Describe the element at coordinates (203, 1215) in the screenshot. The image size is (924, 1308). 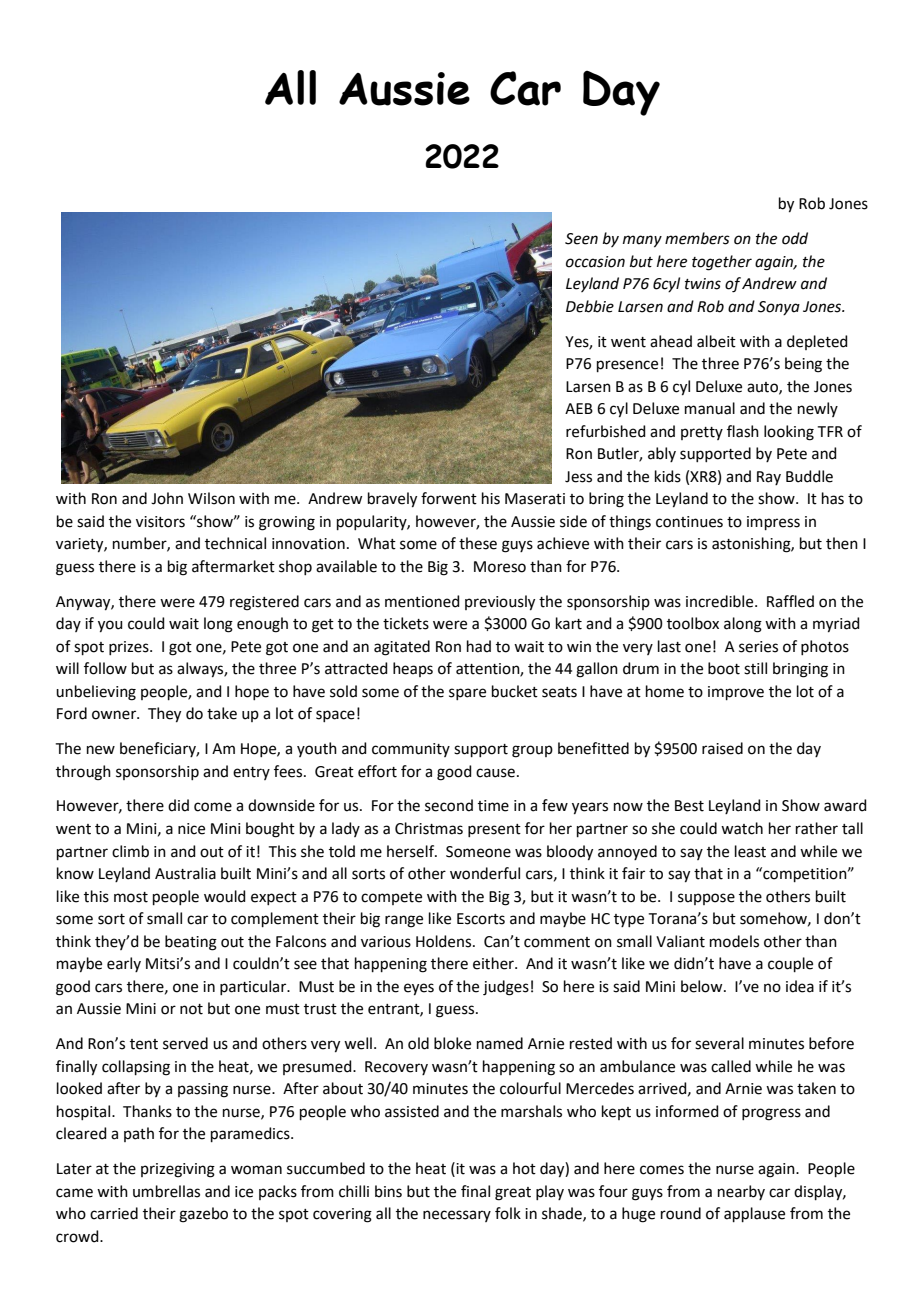
I see `gazebo` at that location.
